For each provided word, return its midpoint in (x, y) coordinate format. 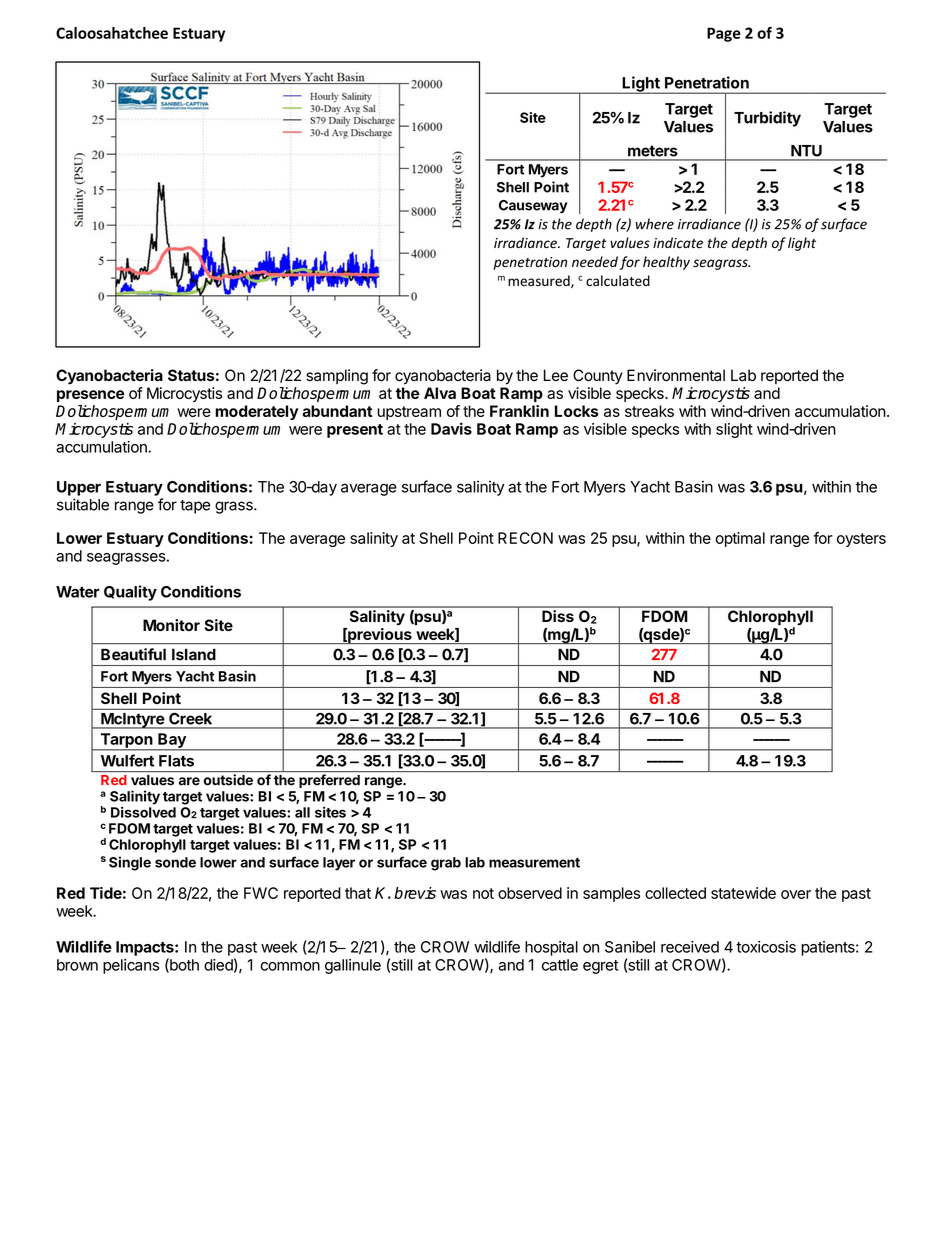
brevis (415, 893)
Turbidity (767, 119)
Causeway (533, 206)
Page (724, 34)
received (690, 947)
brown (77, 965)
